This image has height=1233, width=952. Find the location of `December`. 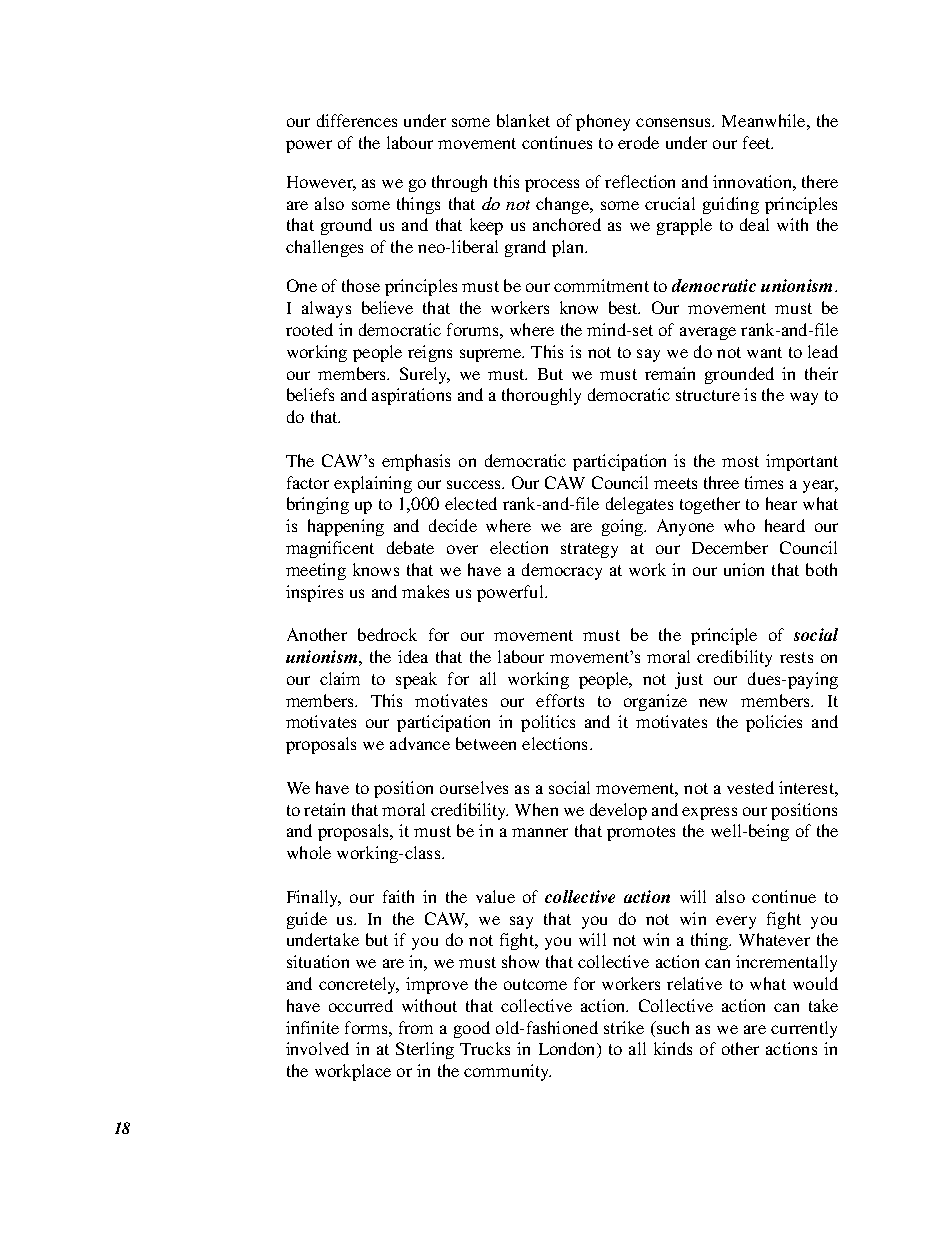

December is located at coordinates (730, 547).
